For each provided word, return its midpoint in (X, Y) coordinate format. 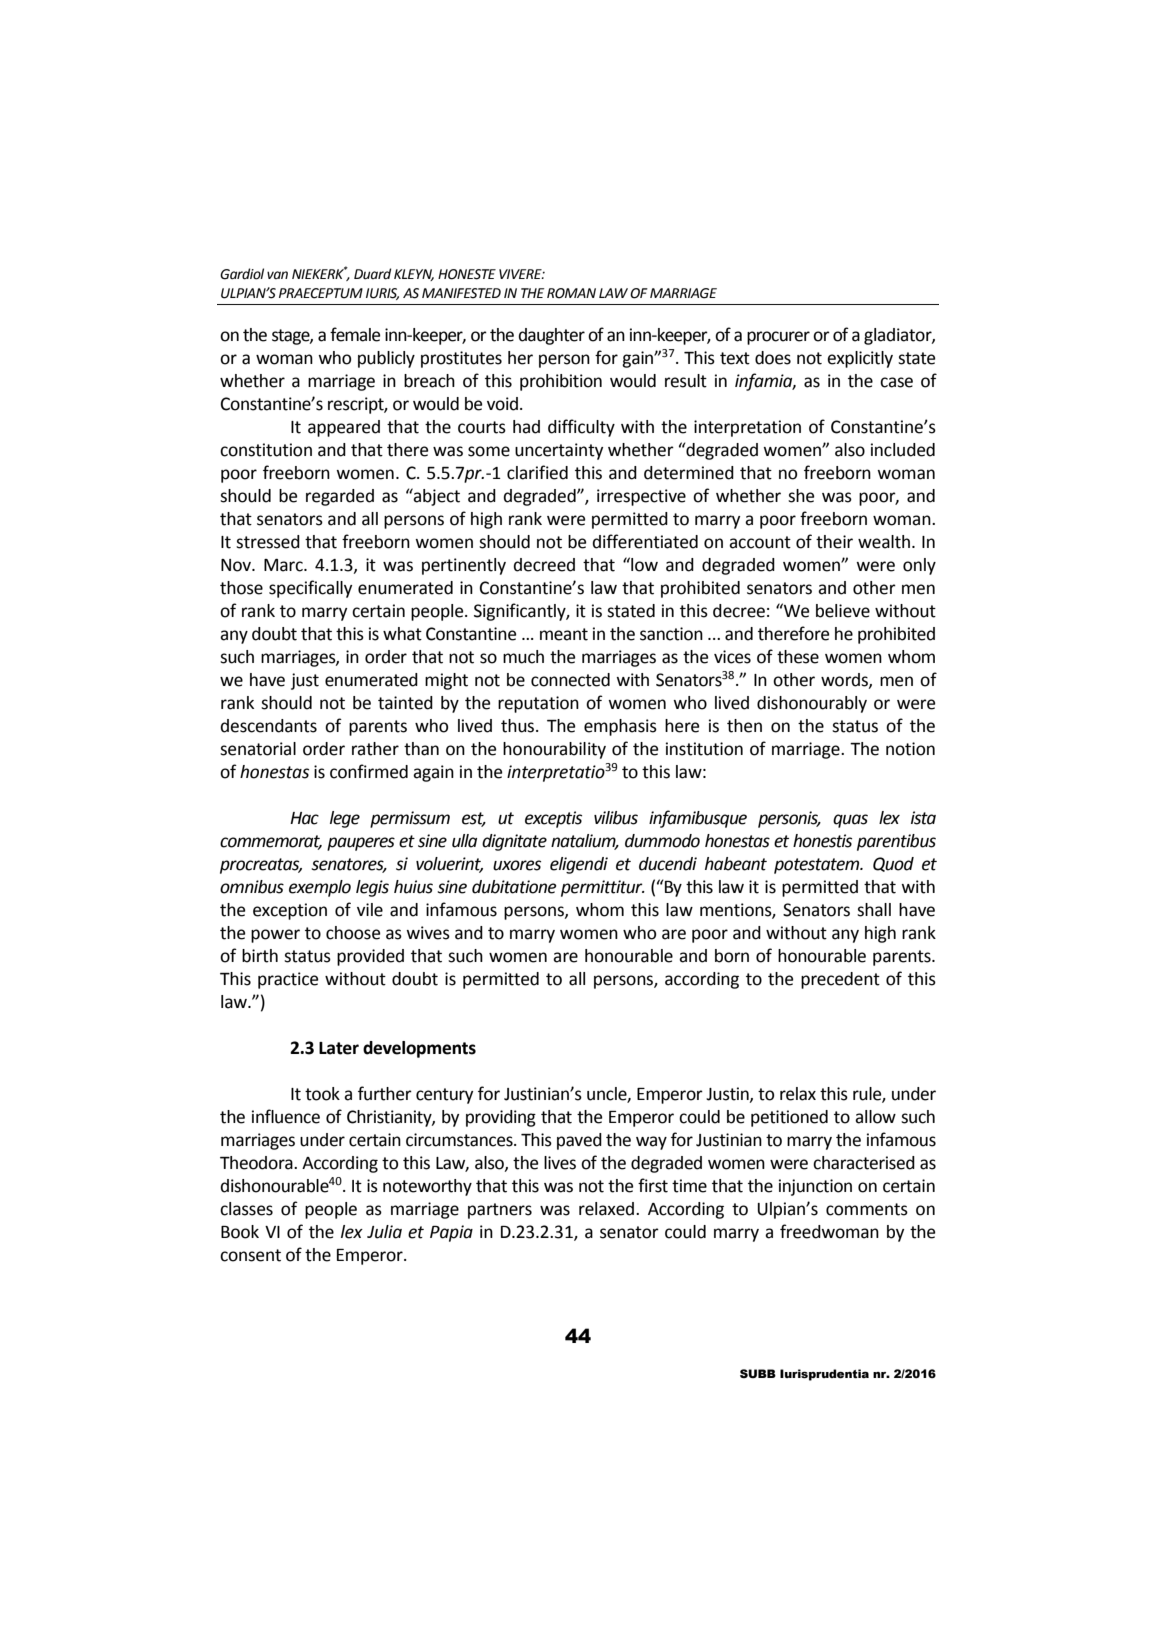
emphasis (620, 727)
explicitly (860, 359)
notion (910, 749)
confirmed (369, 771)
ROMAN (571, 293)
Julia (384, 1232)
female (355, 334)
